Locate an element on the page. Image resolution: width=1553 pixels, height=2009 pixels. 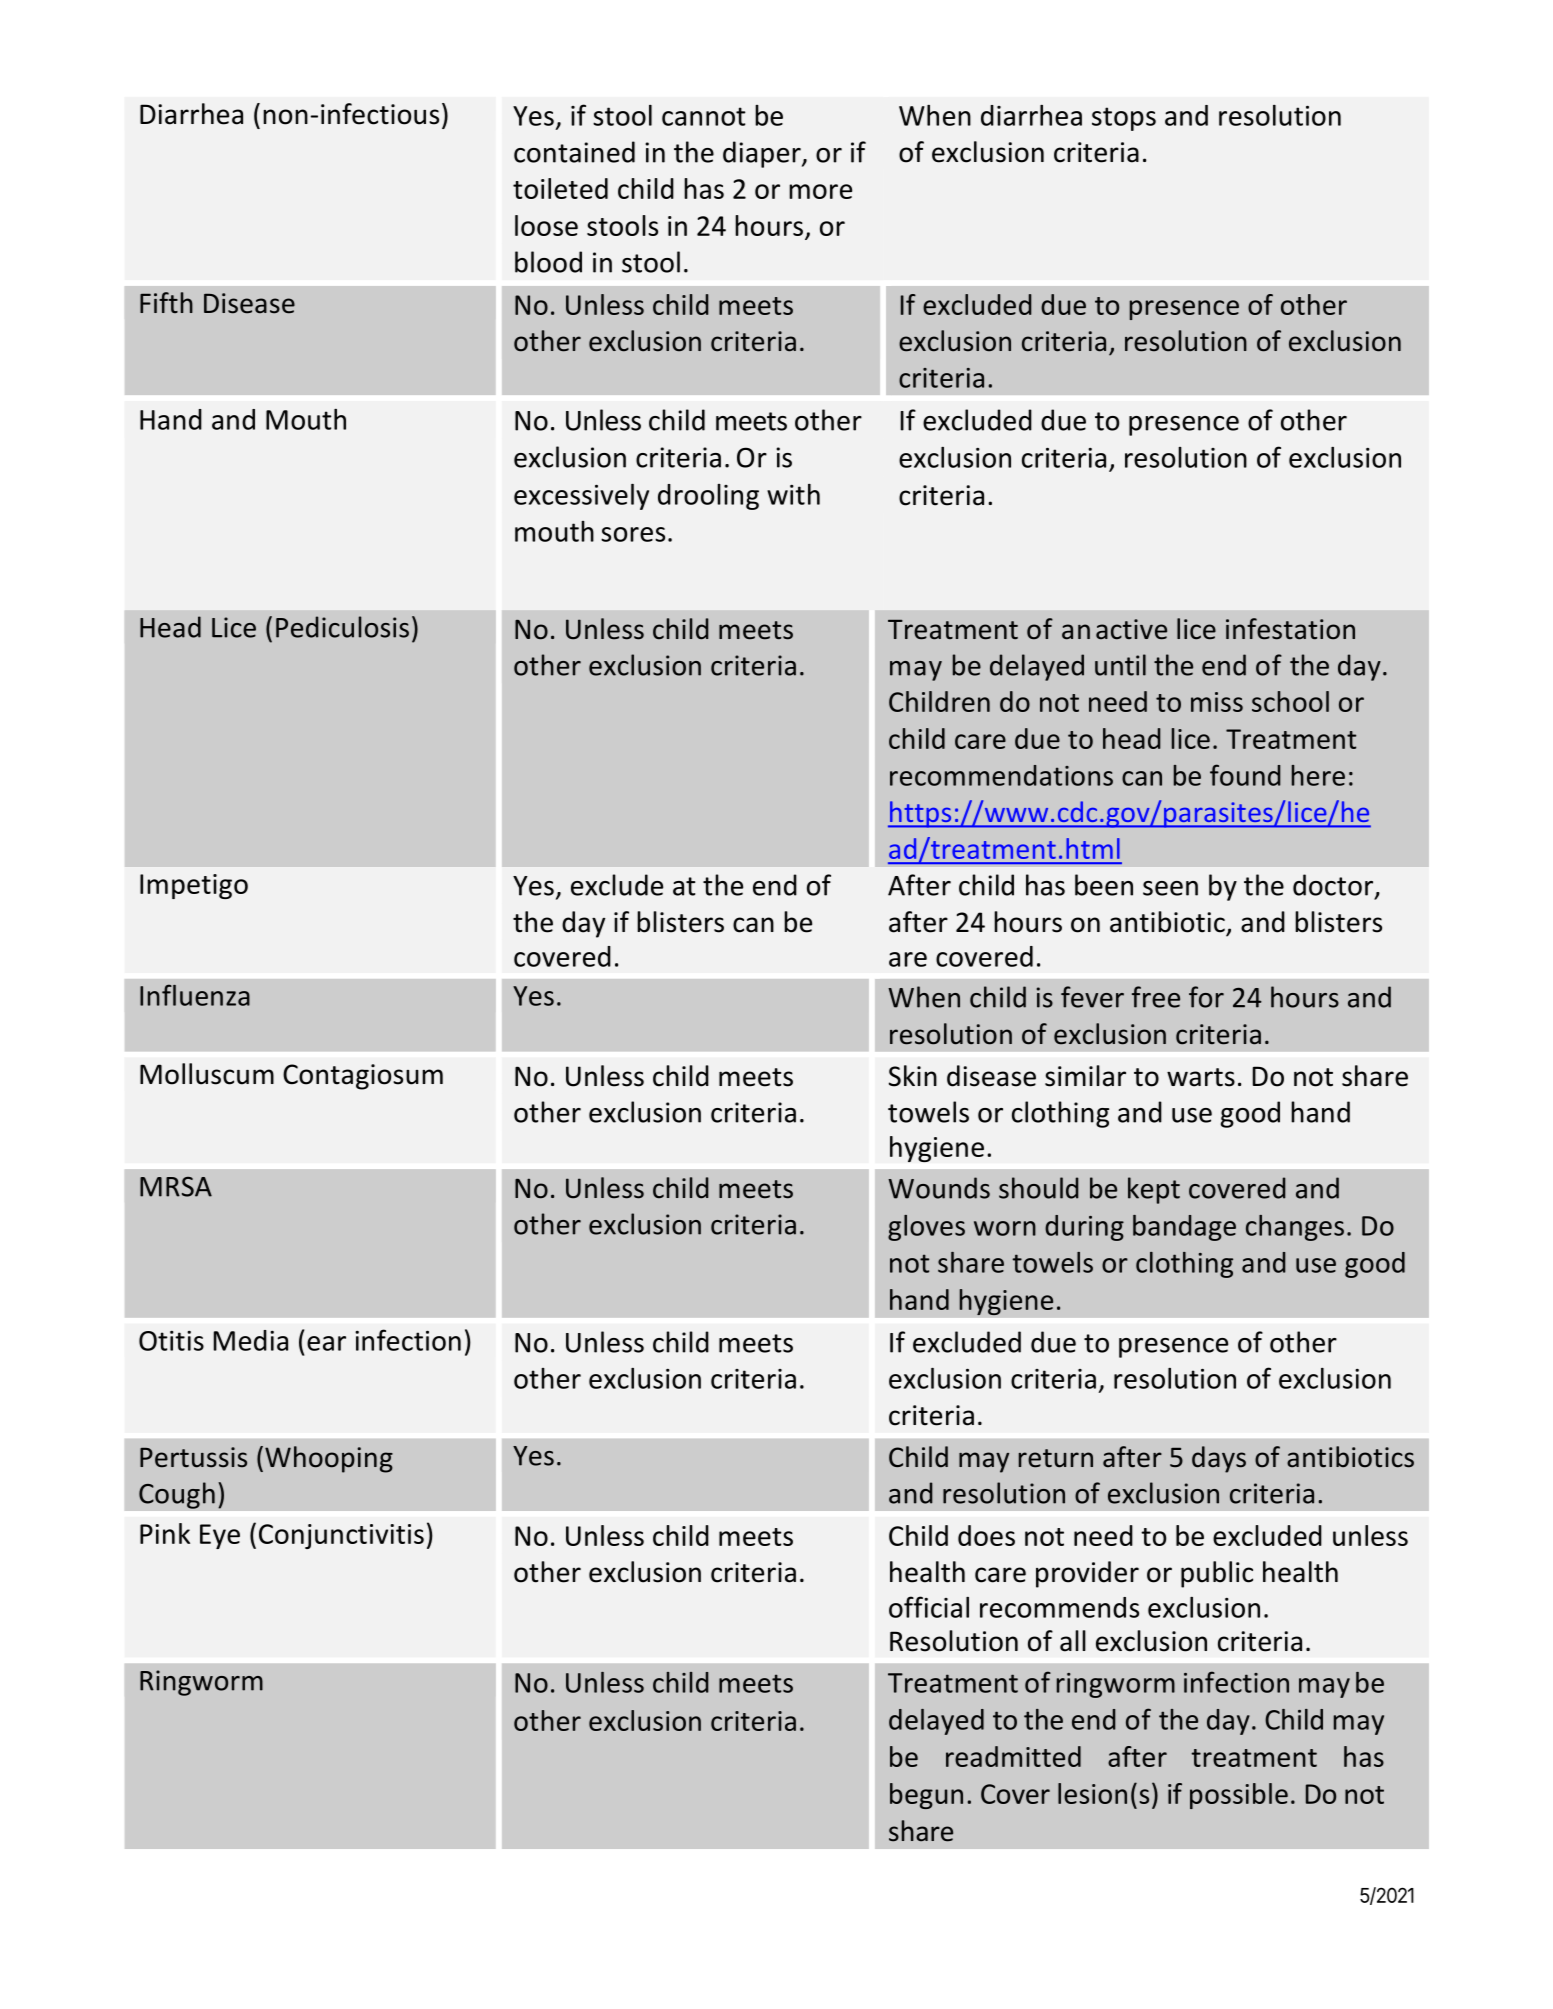
Influenza is located at coordinates (195, 995).
